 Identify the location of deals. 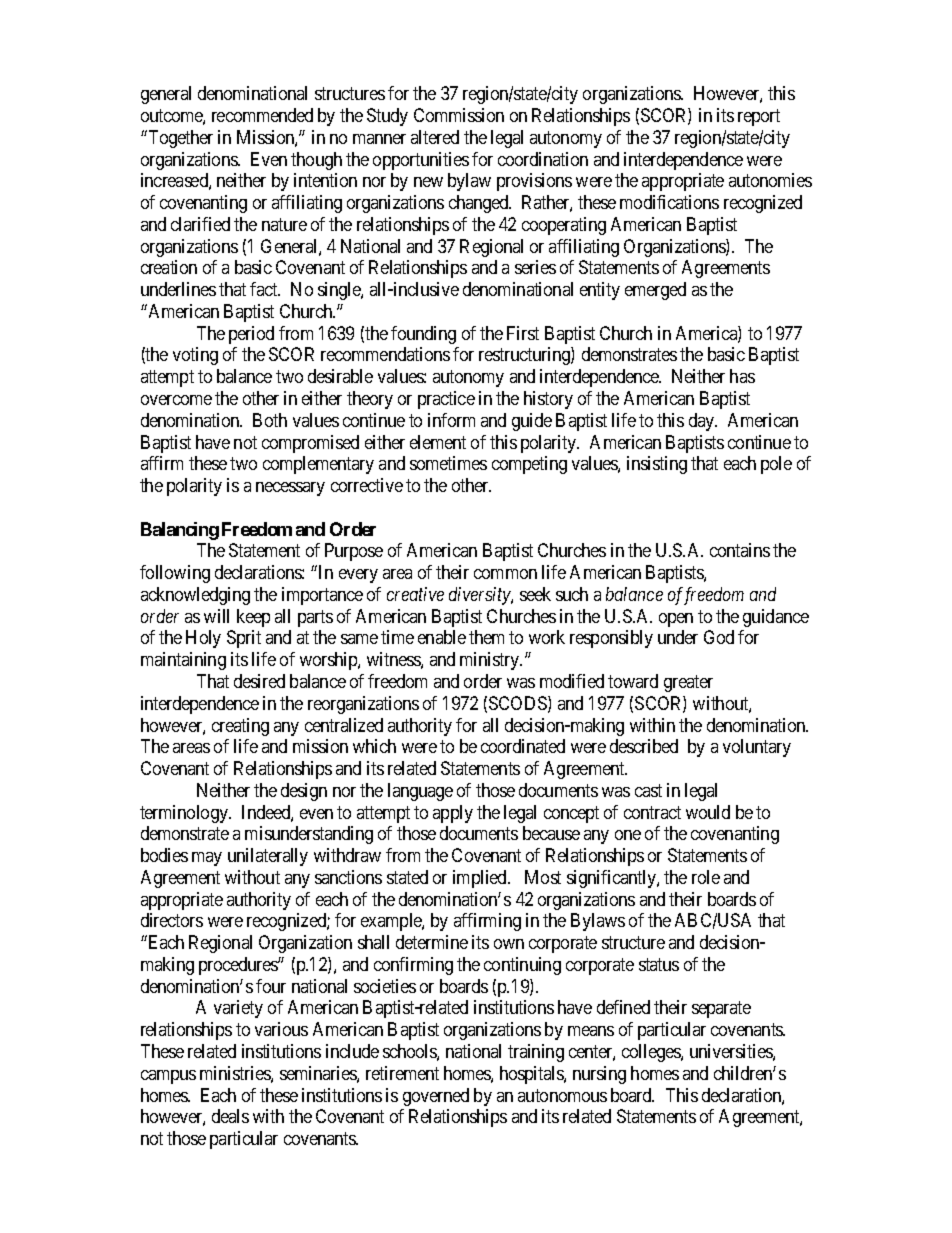
(230, 1116).
